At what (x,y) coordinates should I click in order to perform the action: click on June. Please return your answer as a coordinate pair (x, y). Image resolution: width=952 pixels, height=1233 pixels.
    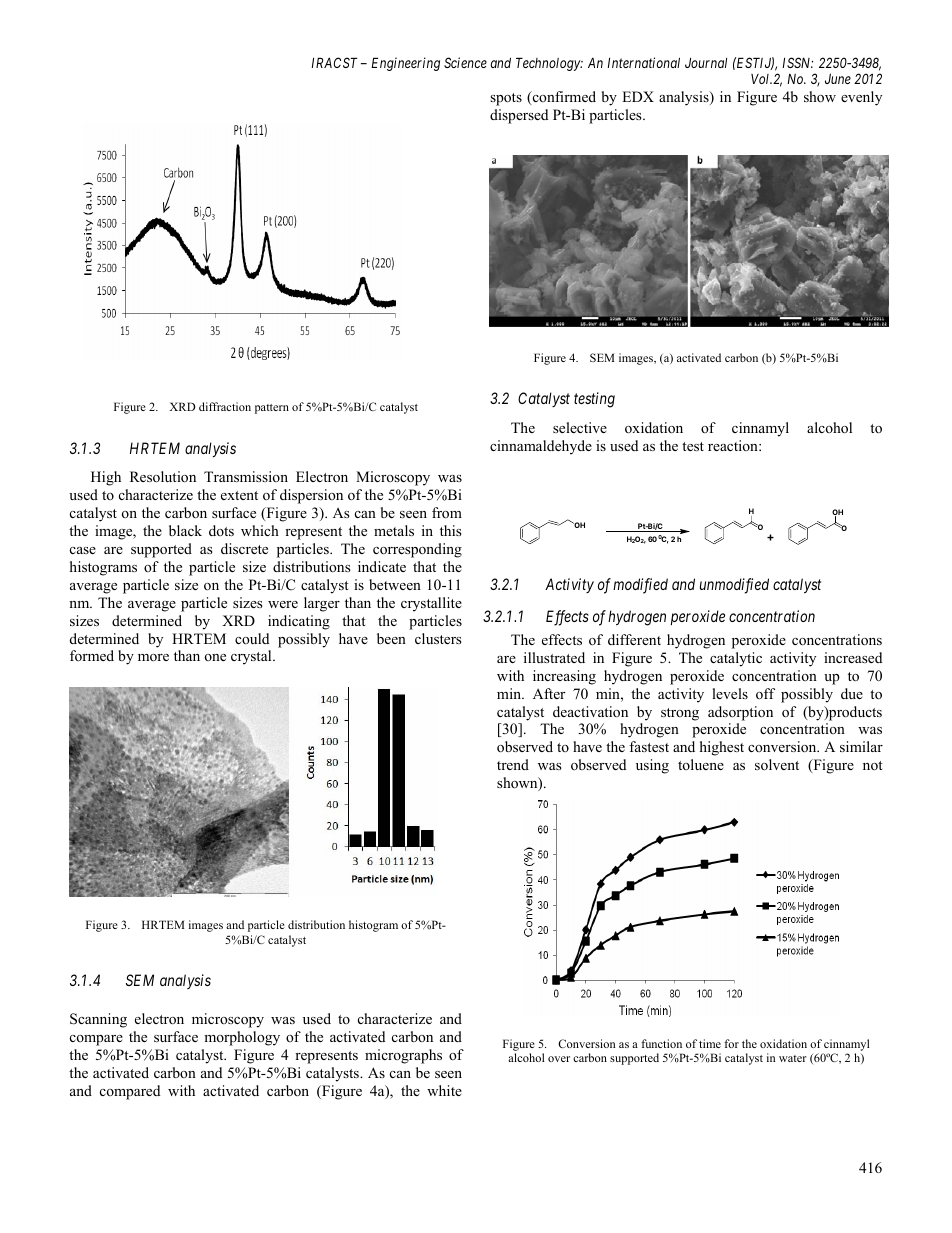
    Looking at the image, I should click on (838, 79).
